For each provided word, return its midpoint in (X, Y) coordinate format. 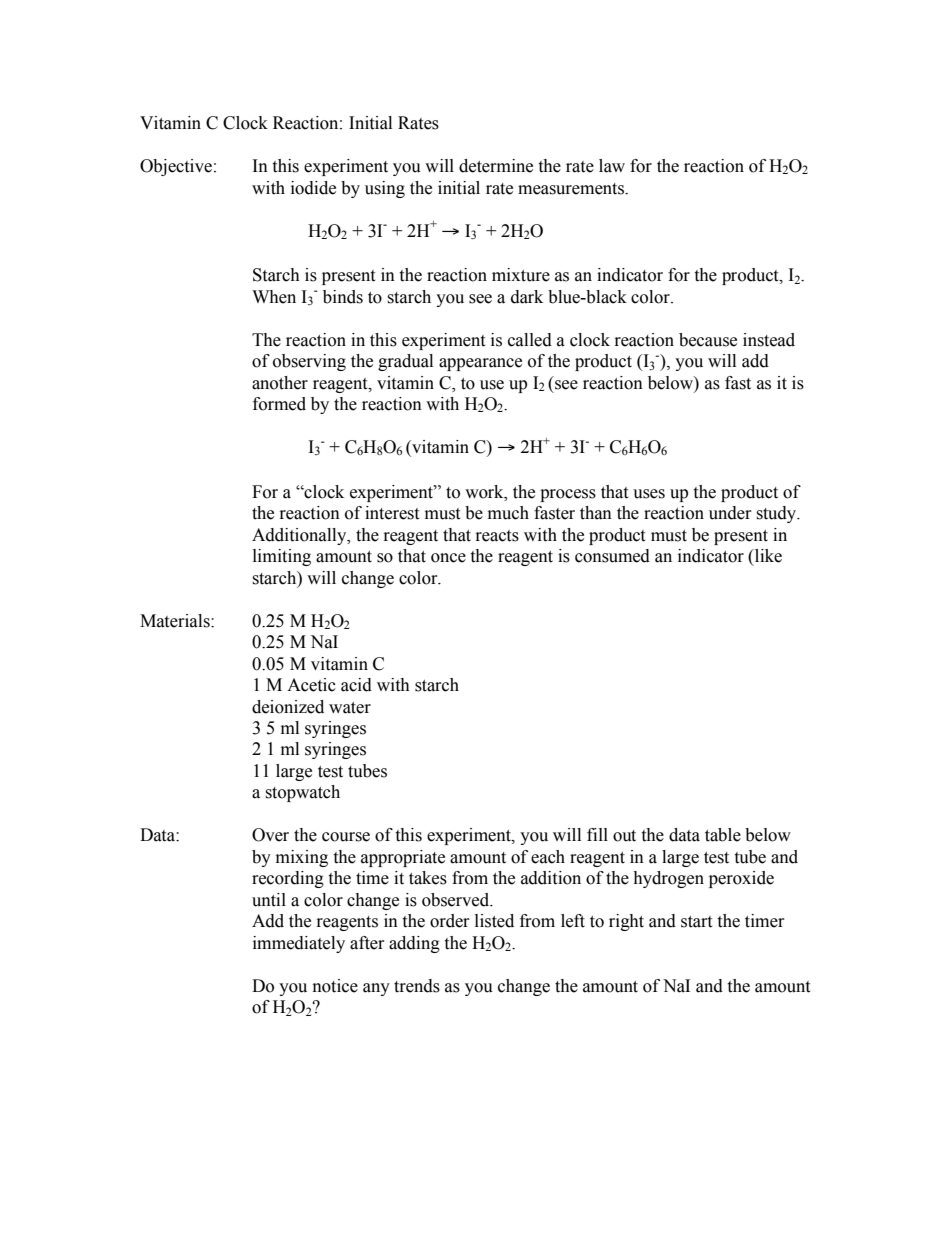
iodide (313, 188)
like (767, 556)
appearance (480, 364)
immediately (299, 944)
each (548, 857)
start (696, 922)
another (280, 383)
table (723, 835)
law (612, 166)
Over (270, 835)
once (448, 558)
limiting (282, 557)
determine (496, 166)
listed (494, 921)
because (708, 340)
